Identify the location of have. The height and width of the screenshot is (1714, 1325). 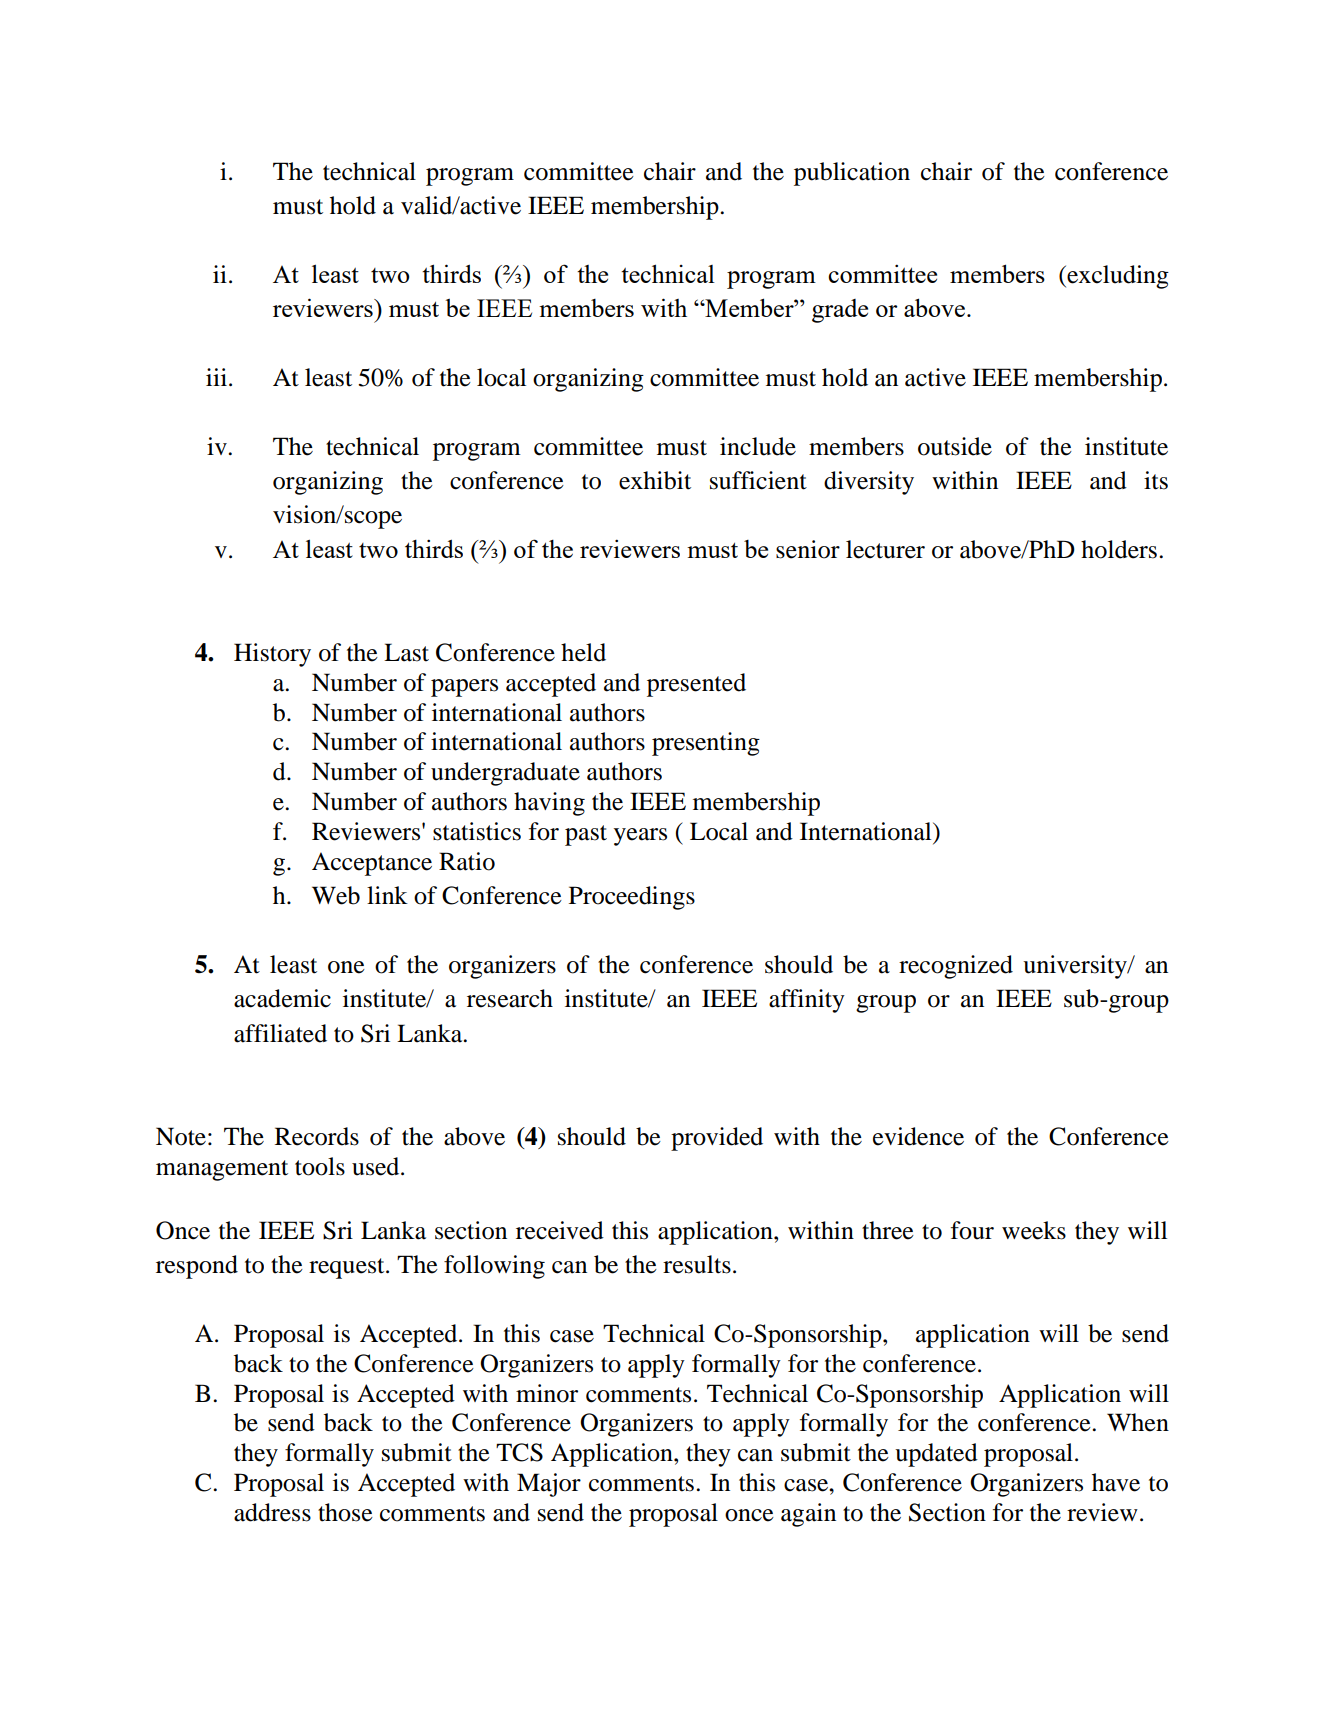
(1116, 1482).
